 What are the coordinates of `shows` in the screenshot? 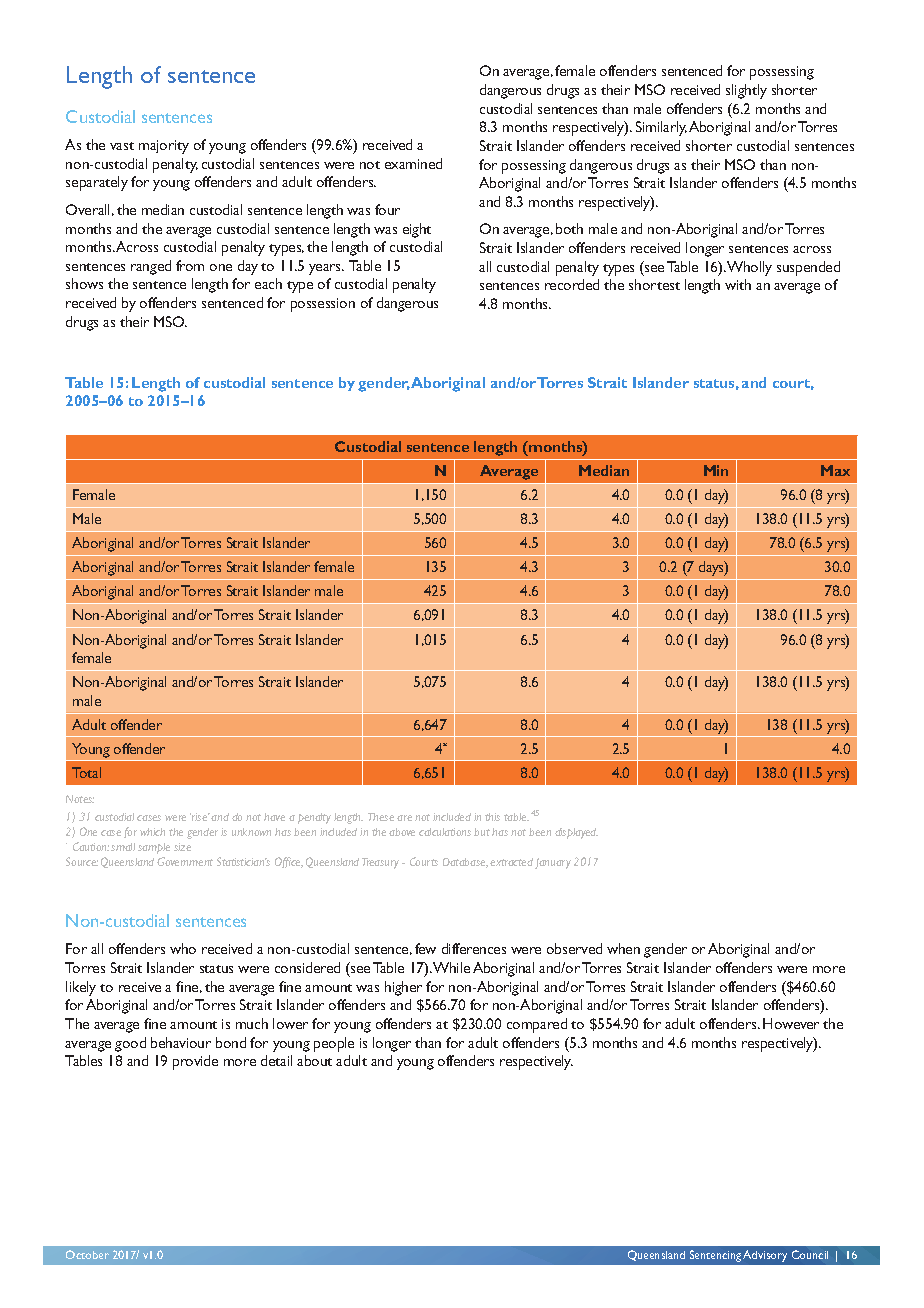 It's located at (84, 283).
